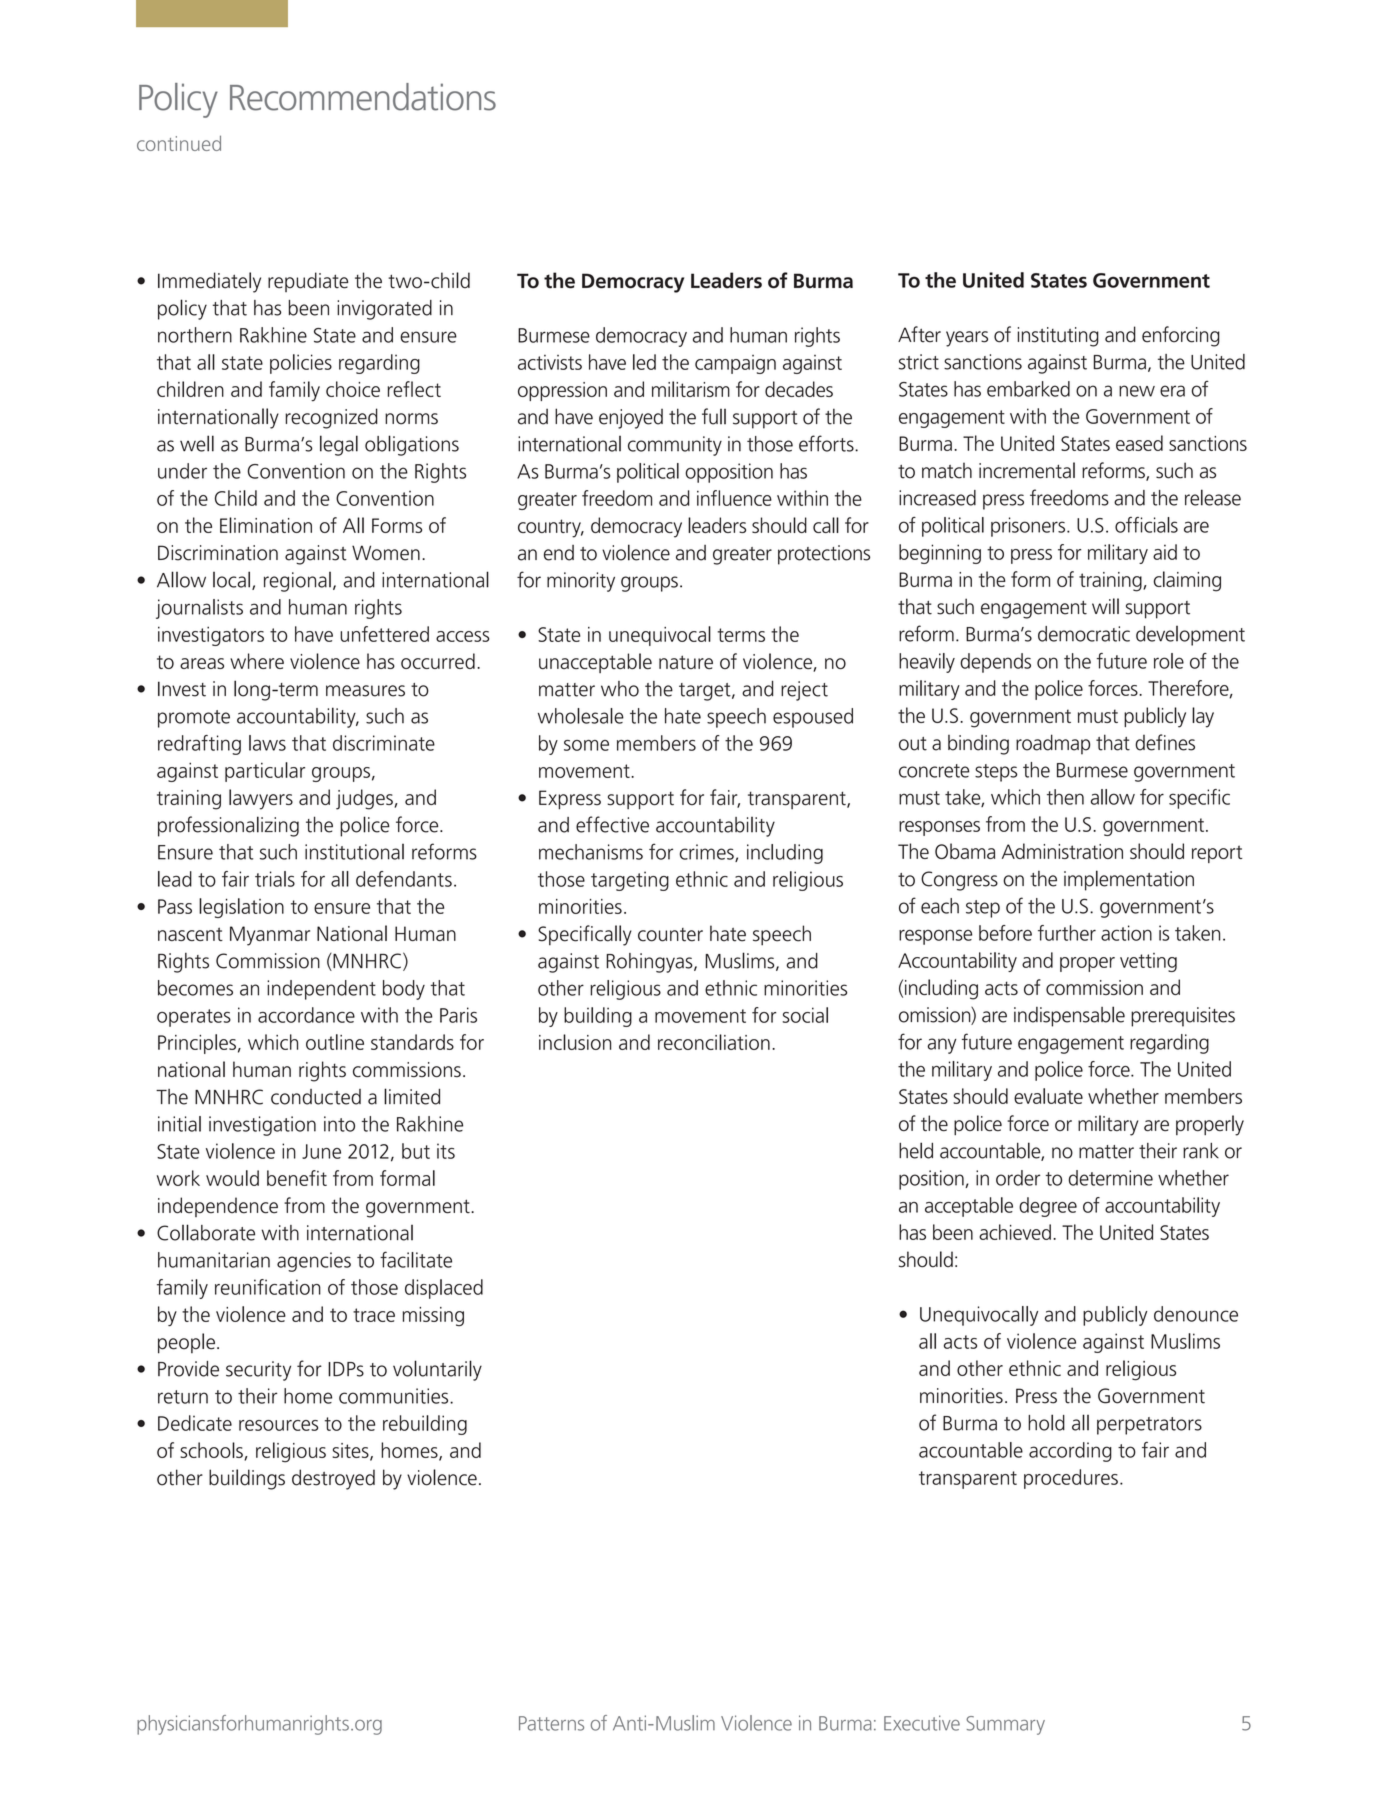 Image resolution: width=1388 pixels, height=1796 pixels. Describe the element at coordinates (686, 662) in the screenshot. I see `nature` at that location.
